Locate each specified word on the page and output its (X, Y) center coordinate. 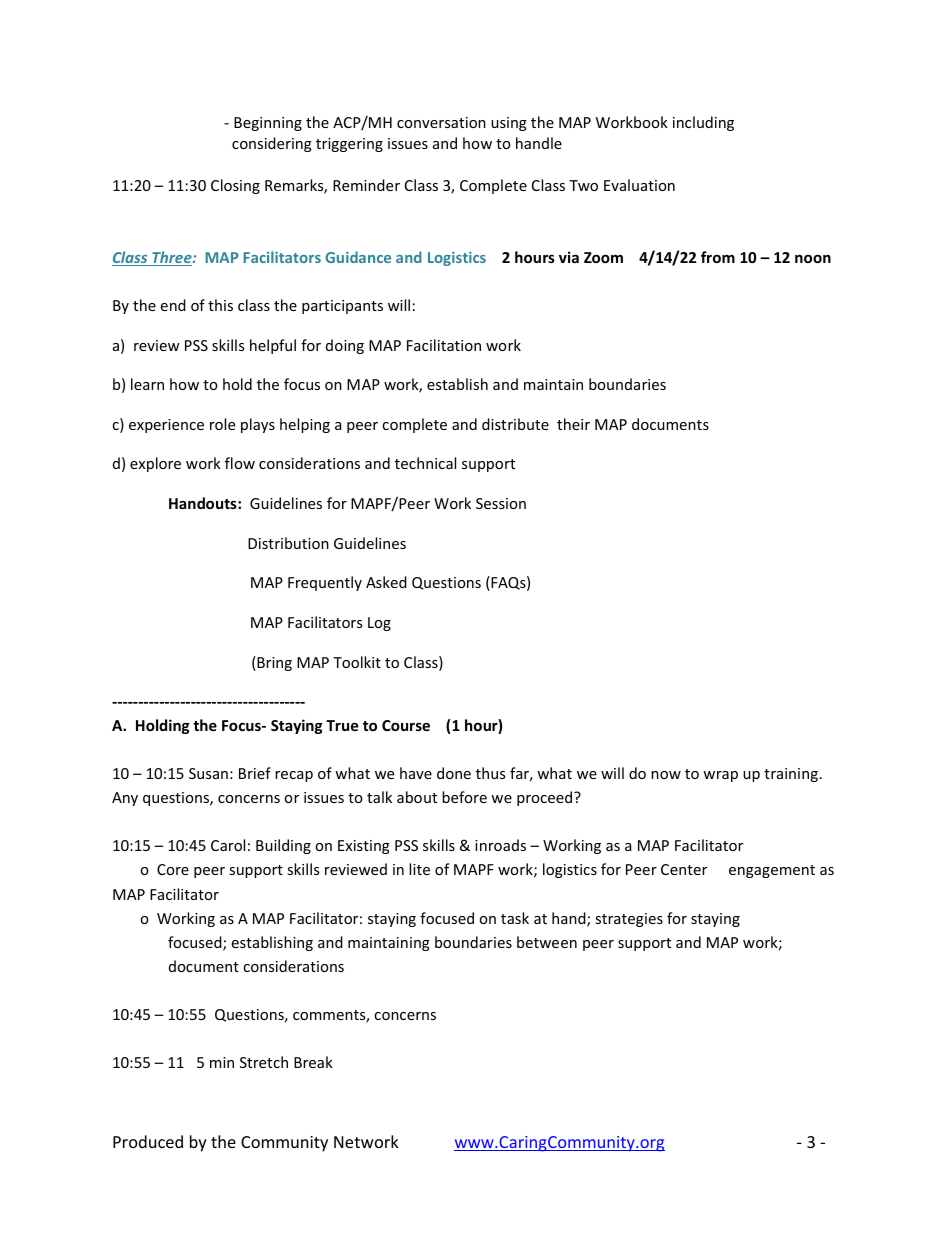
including (703, 123)
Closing (235, 186)
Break (313, 1062)
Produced (148, 1141)
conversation (441, 122)
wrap (720, 776)
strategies (629, 920)
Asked (386, 582)
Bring (273, 663)
